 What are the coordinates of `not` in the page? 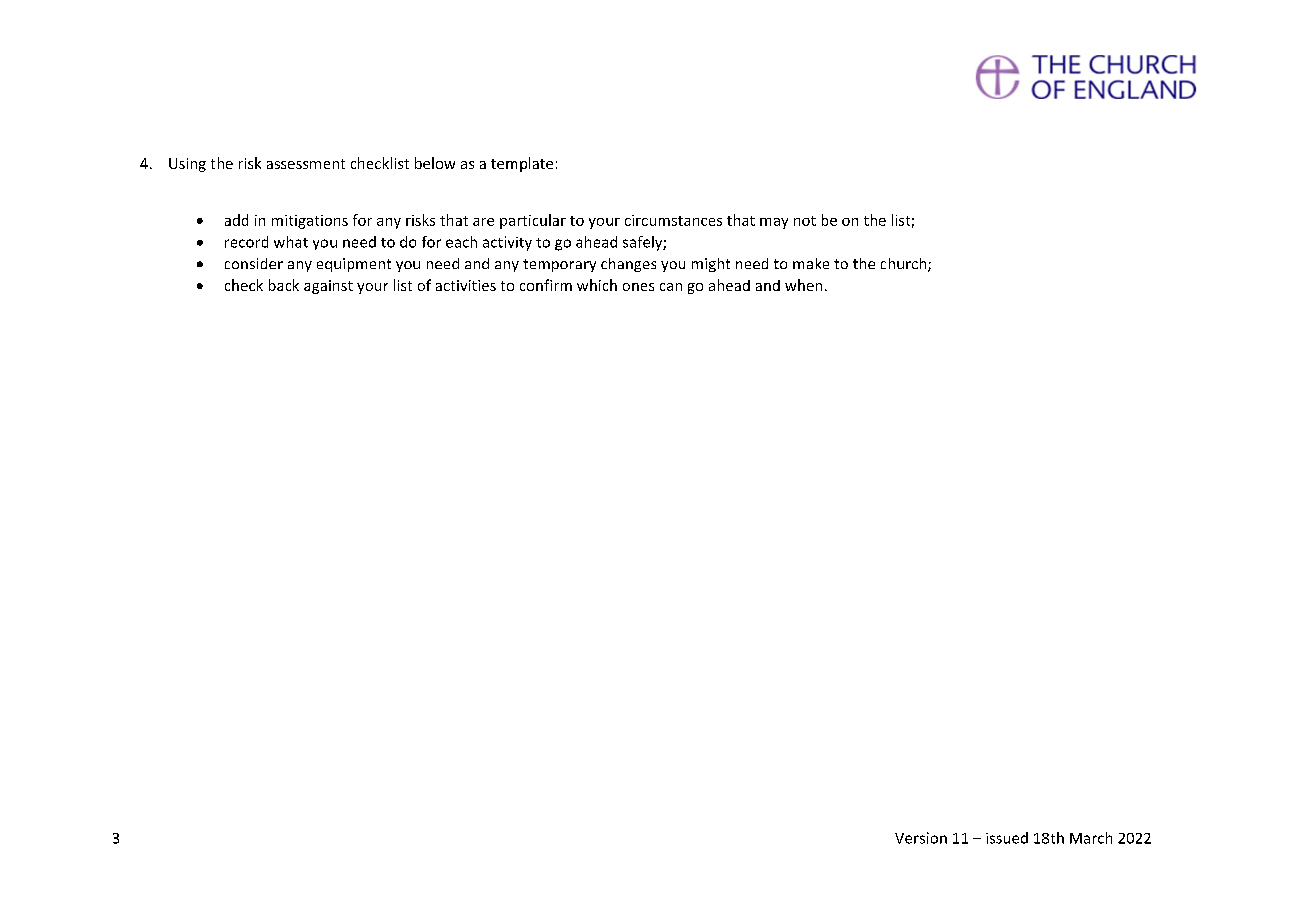 It's located at (805, 221).
